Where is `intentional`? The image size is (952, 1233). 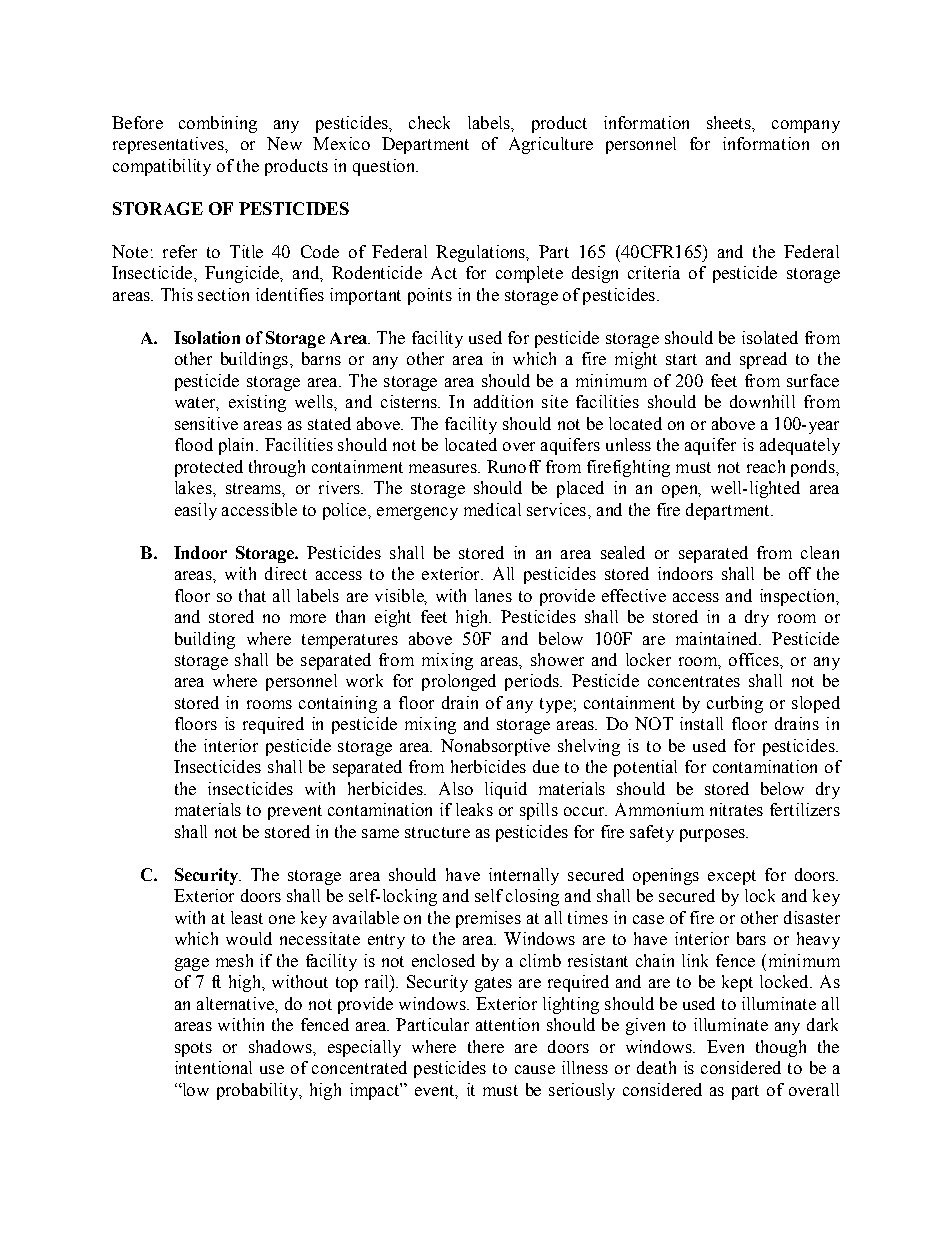 intentional is located at coordinates (213, 1067).
